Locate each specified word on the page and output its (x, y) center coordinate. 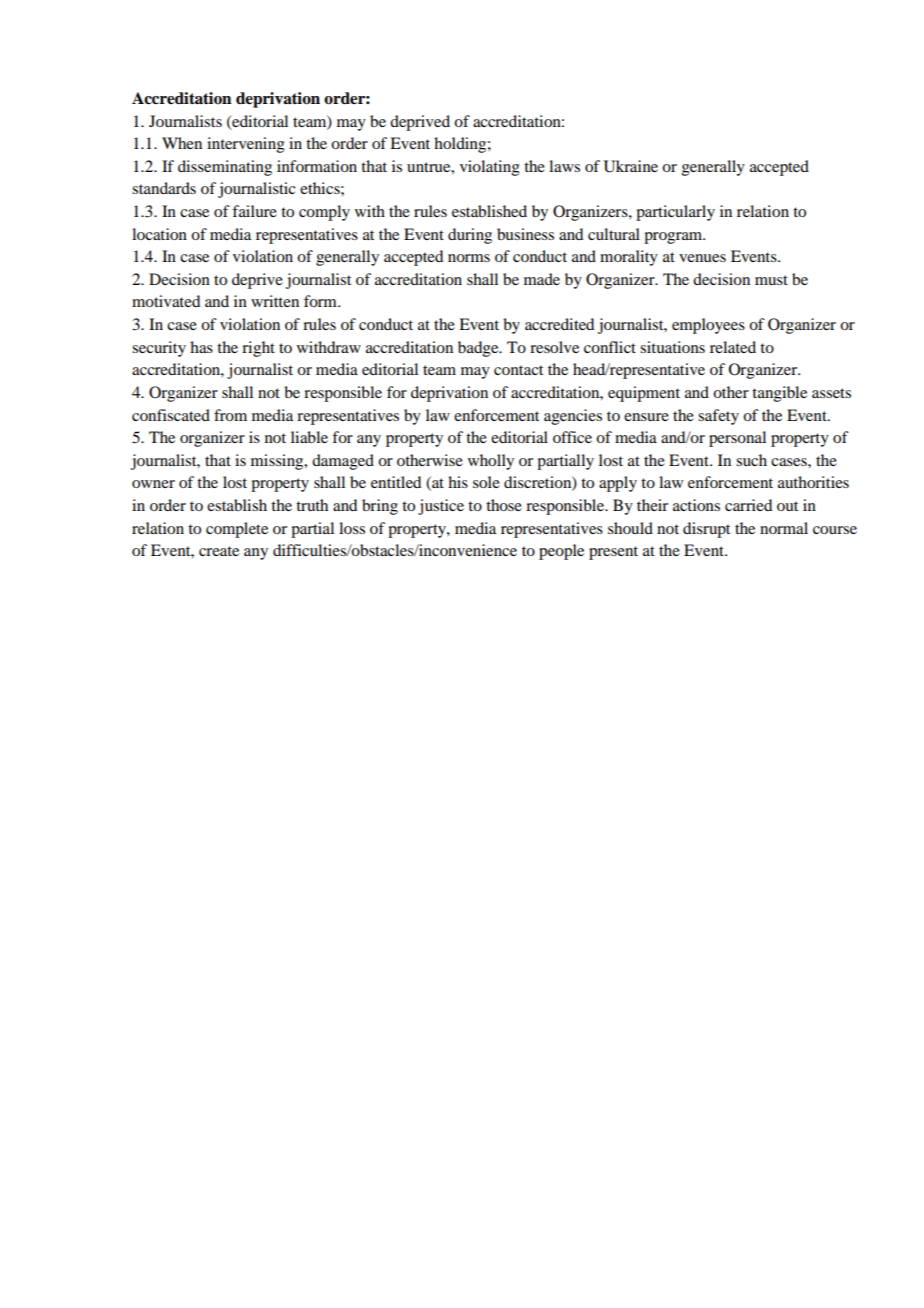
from (230, 415)
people (561, 552)
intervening (246, 145)
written (275, 301)
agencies (573, 417)
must (771, 280)
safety (718, 417)
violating (490, 168)
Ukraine (631, 166)
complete (237, 530)
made (542, 279)
